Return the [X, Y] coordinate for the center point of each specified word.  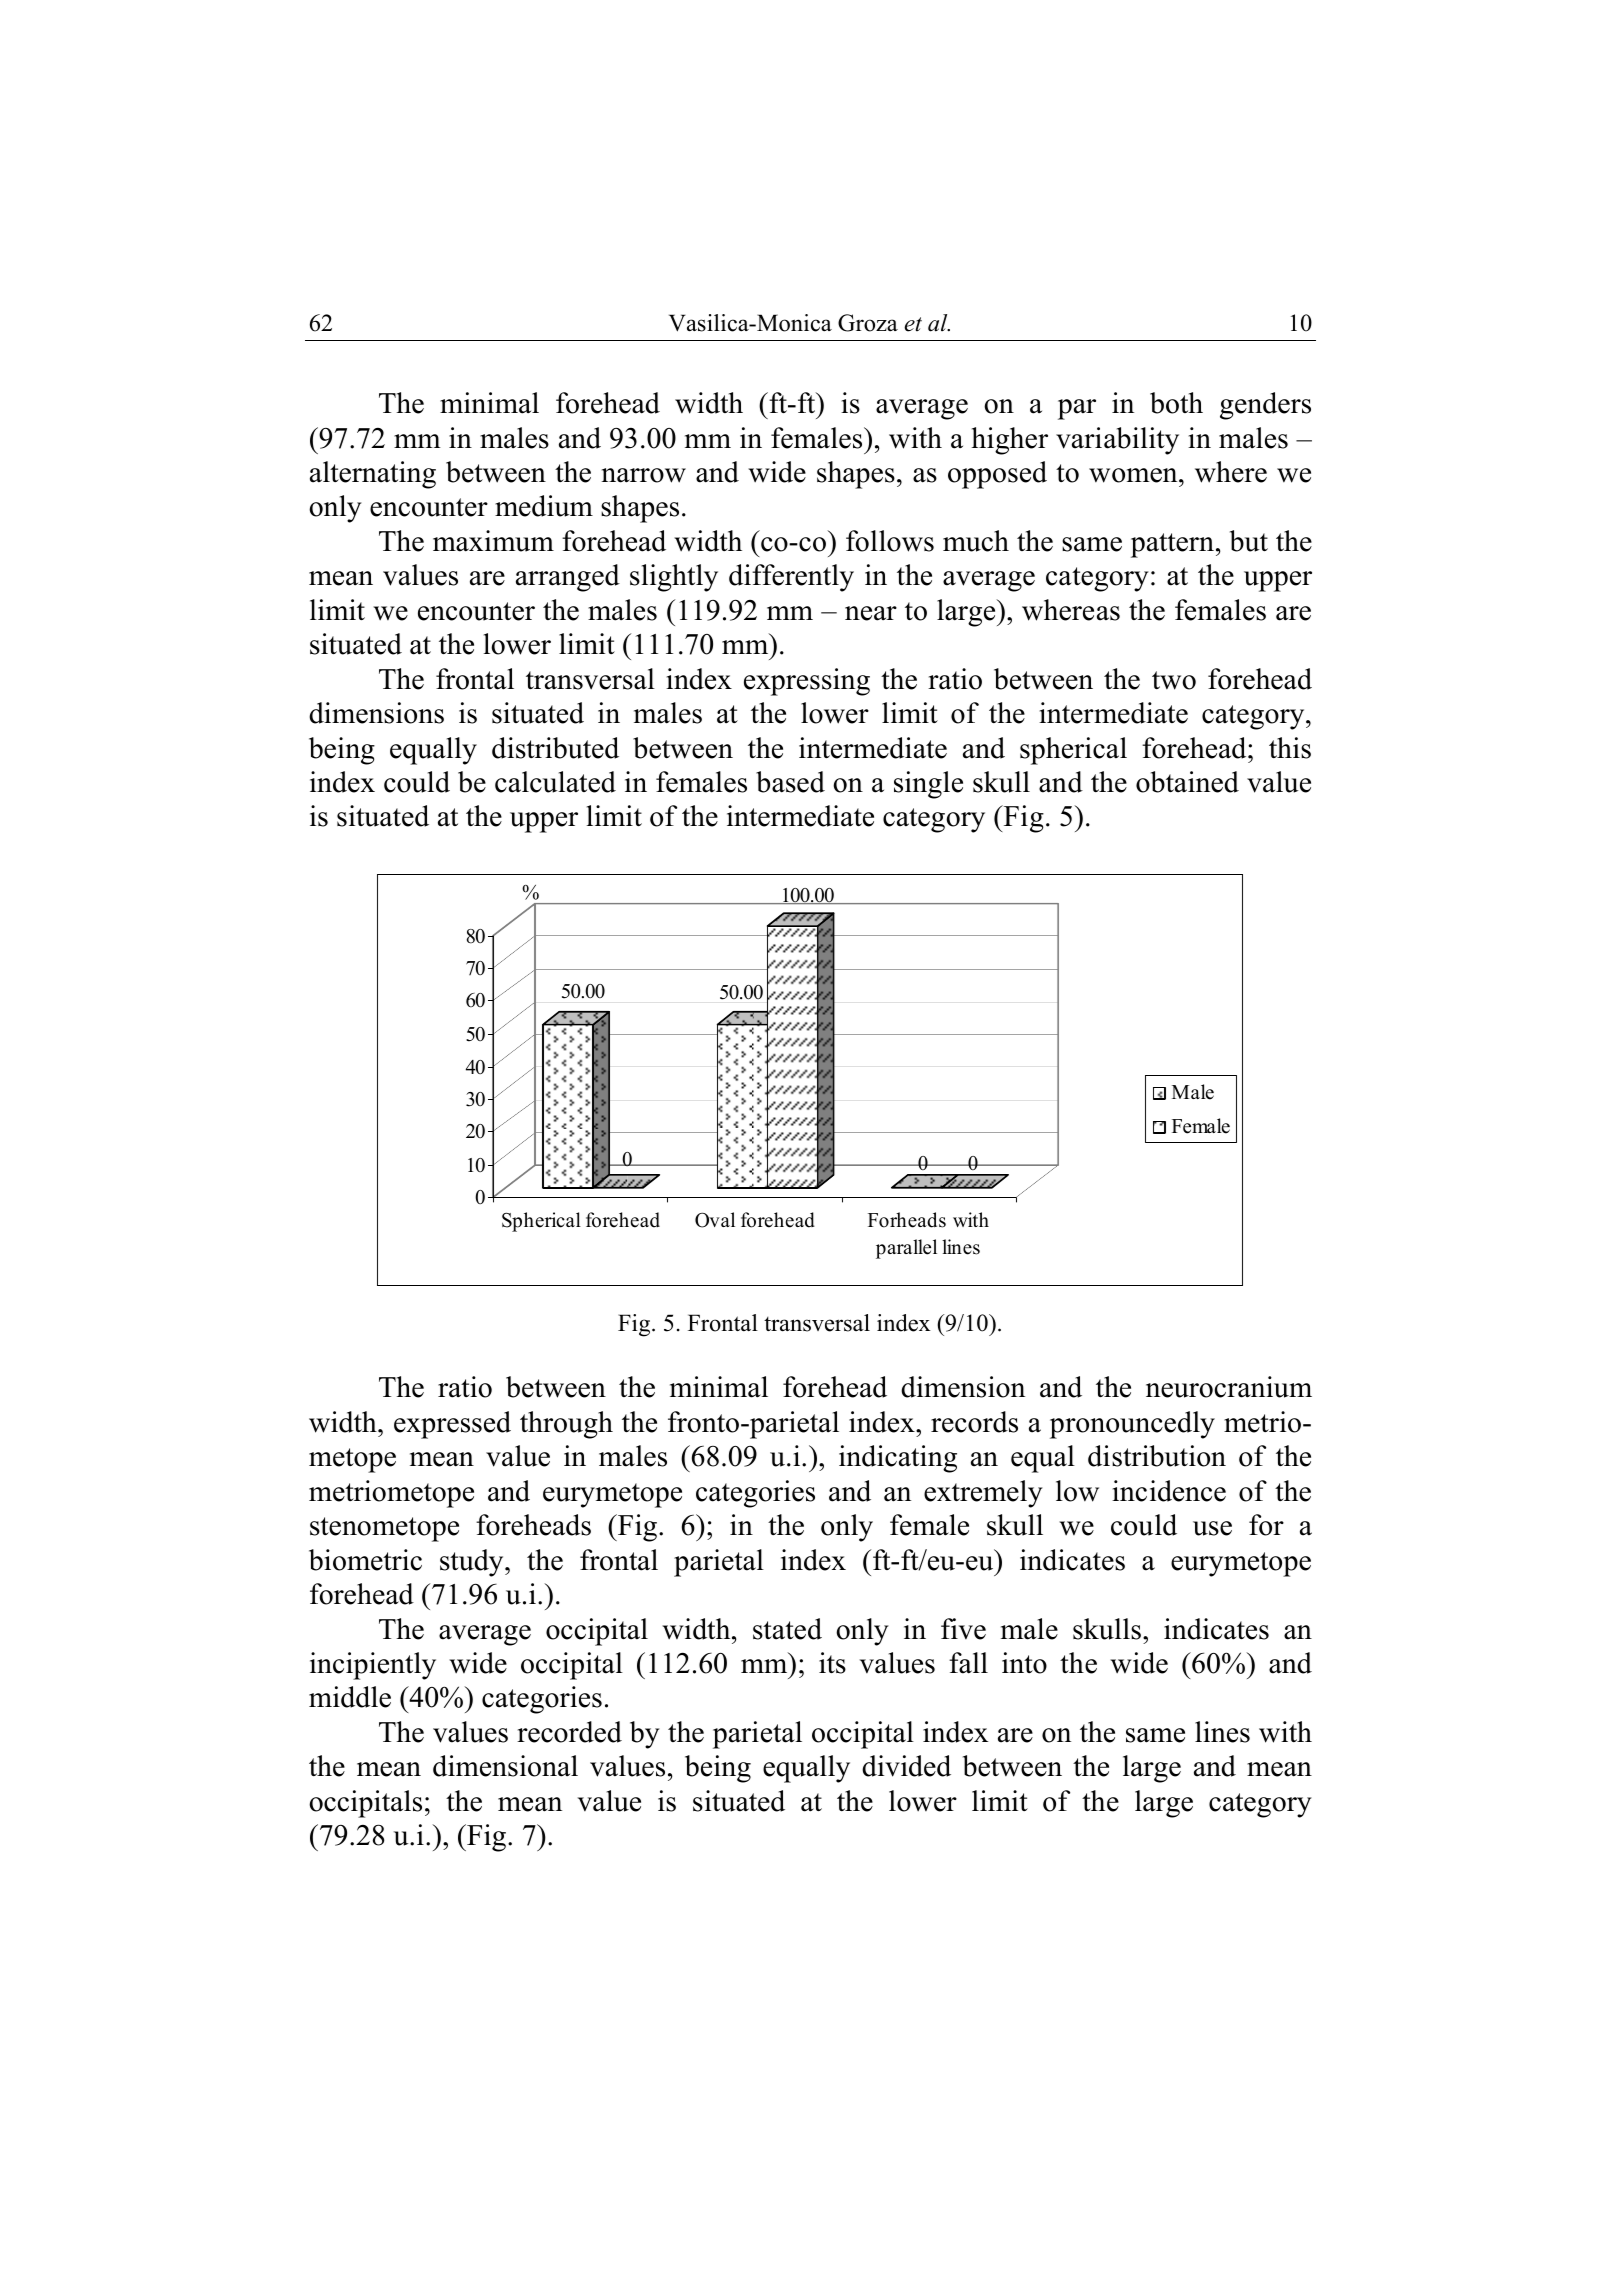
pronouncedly [1132, 1425]
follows [890, 541]
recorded [569, 1732]
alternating [373, 475]
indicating [898, 1459]
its [832, 1663]
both [1176, 403]
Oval [715, 1220]
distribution [1157, 1456]
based [790, 782]
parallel [906, 1249]
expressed [452, 1425]
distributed [555, 748]
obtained [1187, 782]
